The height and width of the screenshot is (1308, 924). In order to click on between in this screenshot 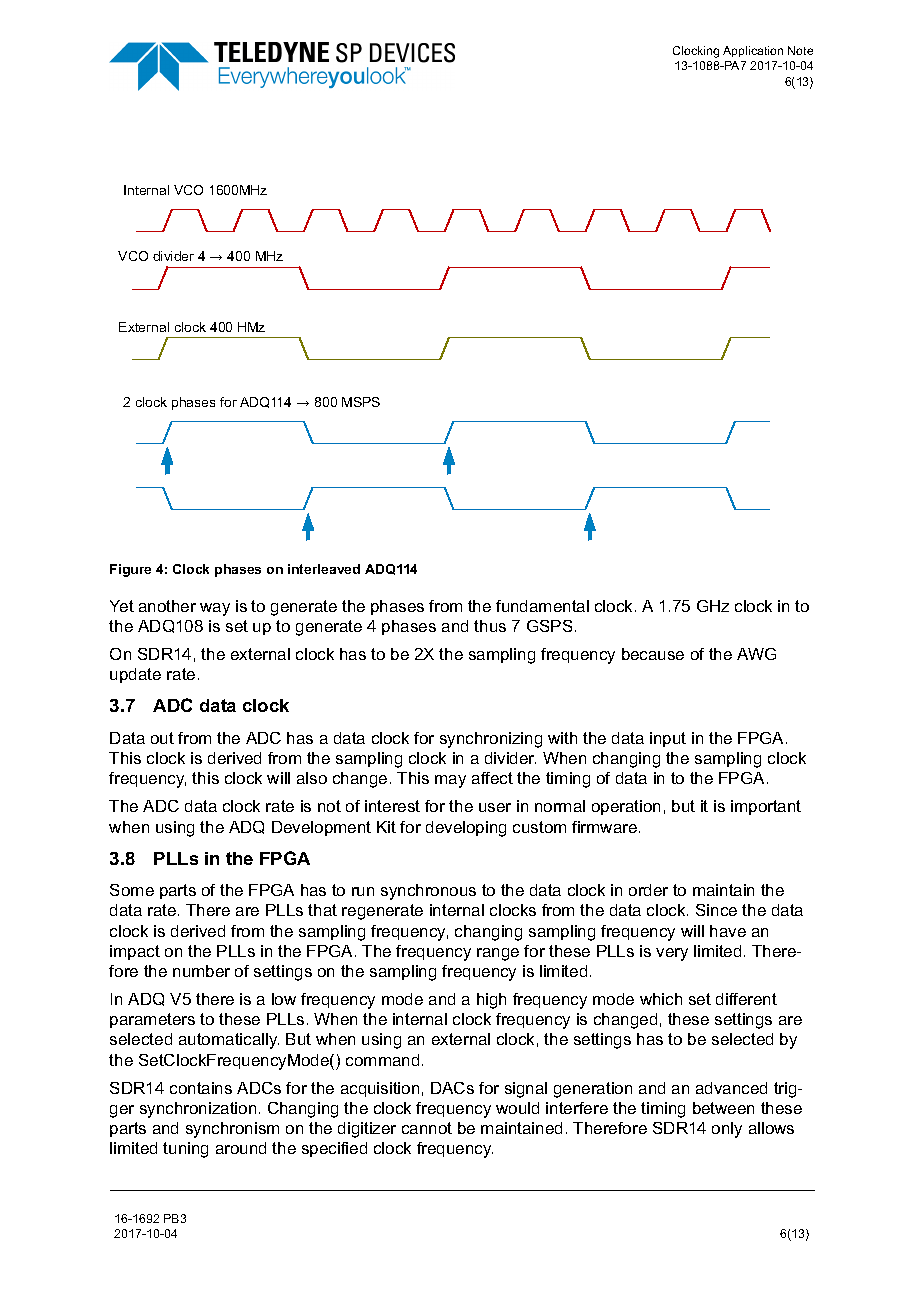, I will do `click(723, 1108)`.
